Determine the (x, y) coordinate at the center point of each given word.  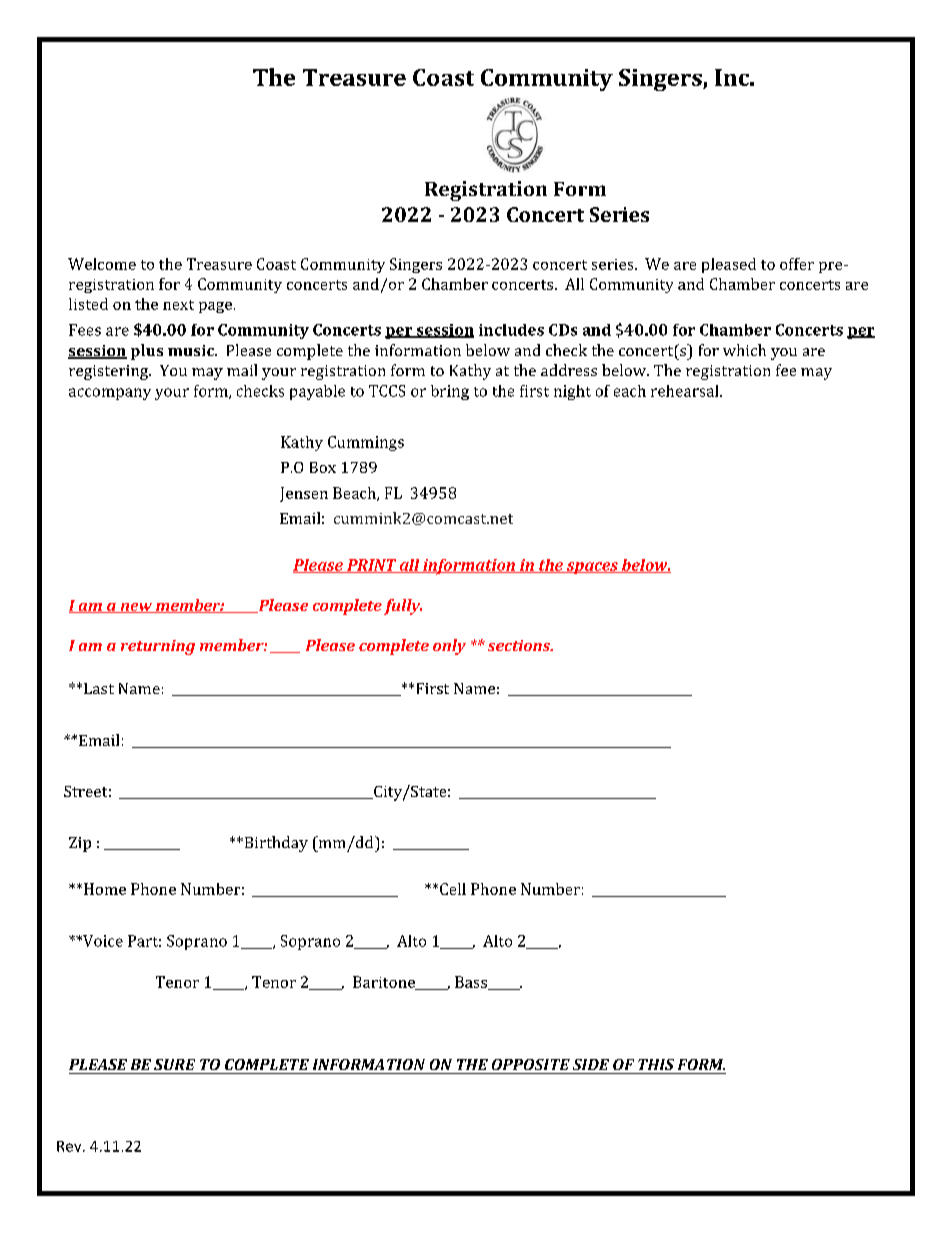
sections (520, 645)
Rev (70, 1146)
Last (99, 688)
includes (511, 330)
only (449, 647)
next (178, 305)
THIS (656, 1064)
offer (797, 264)
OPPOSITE (531, 1064)
